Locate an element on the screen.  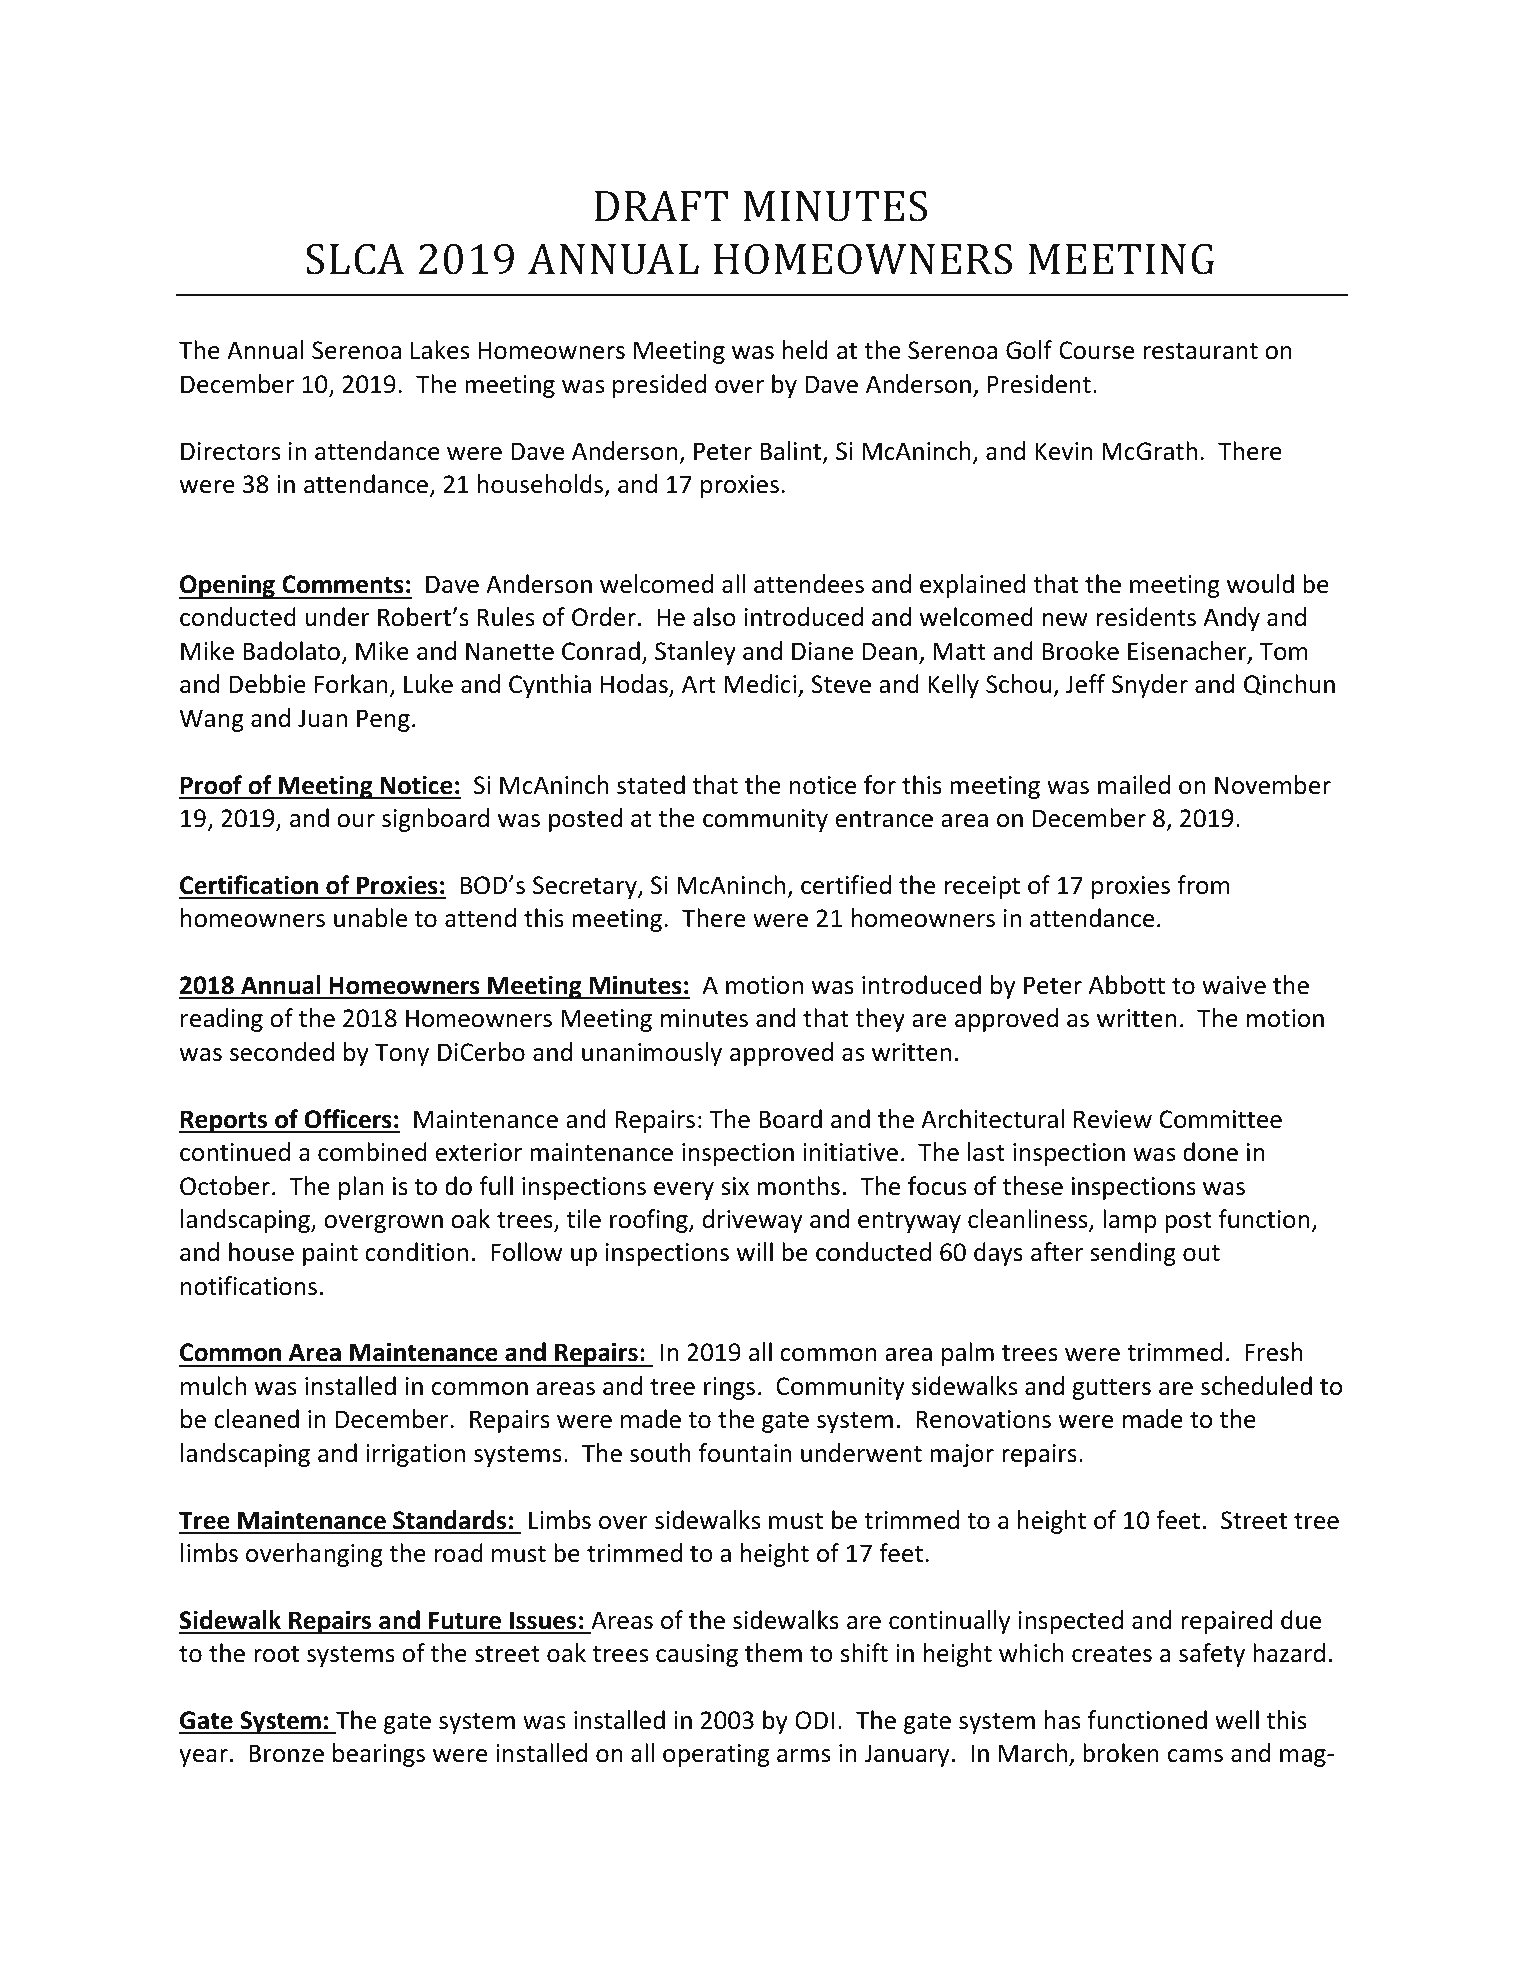
also is located at coordinates (714, 617).
